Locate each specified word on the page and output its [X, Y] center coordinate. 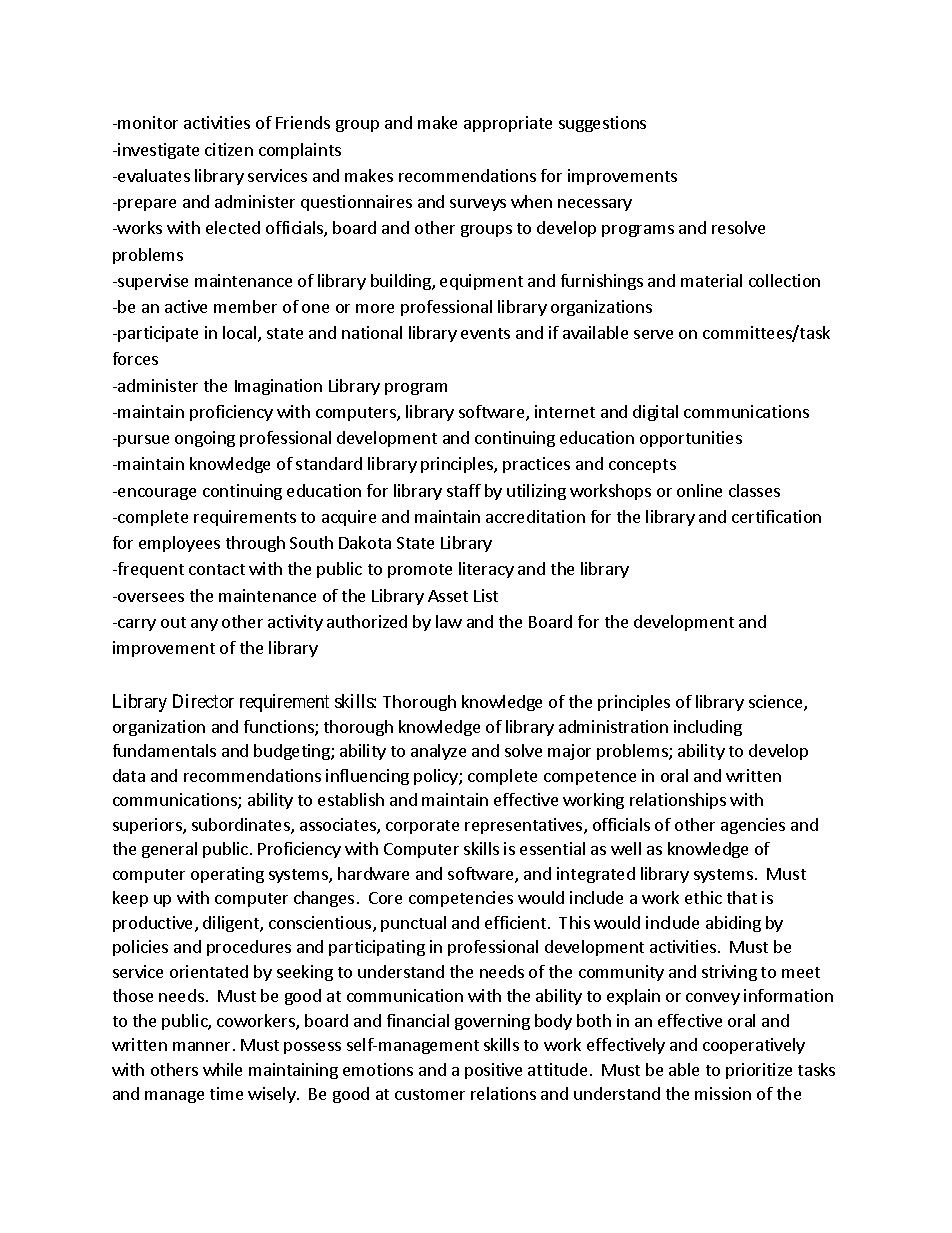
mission [723, 1093]
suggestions [602, 124]
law [449, 621]
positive [493, 1071]
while [222, 1069]
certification [776, 516]
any [204, 625]
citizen [229, 149]
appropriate [508, 124]
